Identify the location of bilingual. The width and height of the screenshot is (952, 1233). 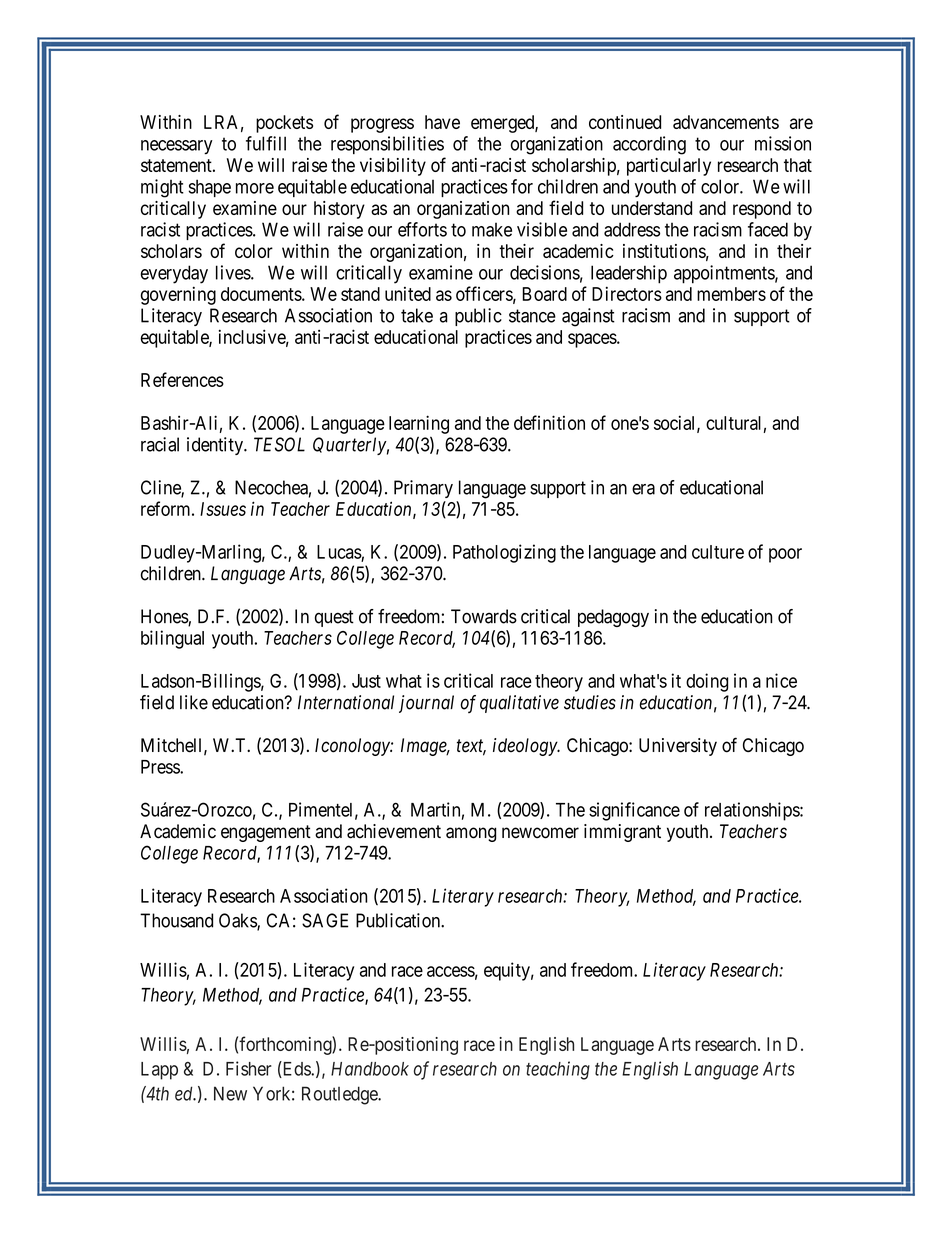
(172, 639).
